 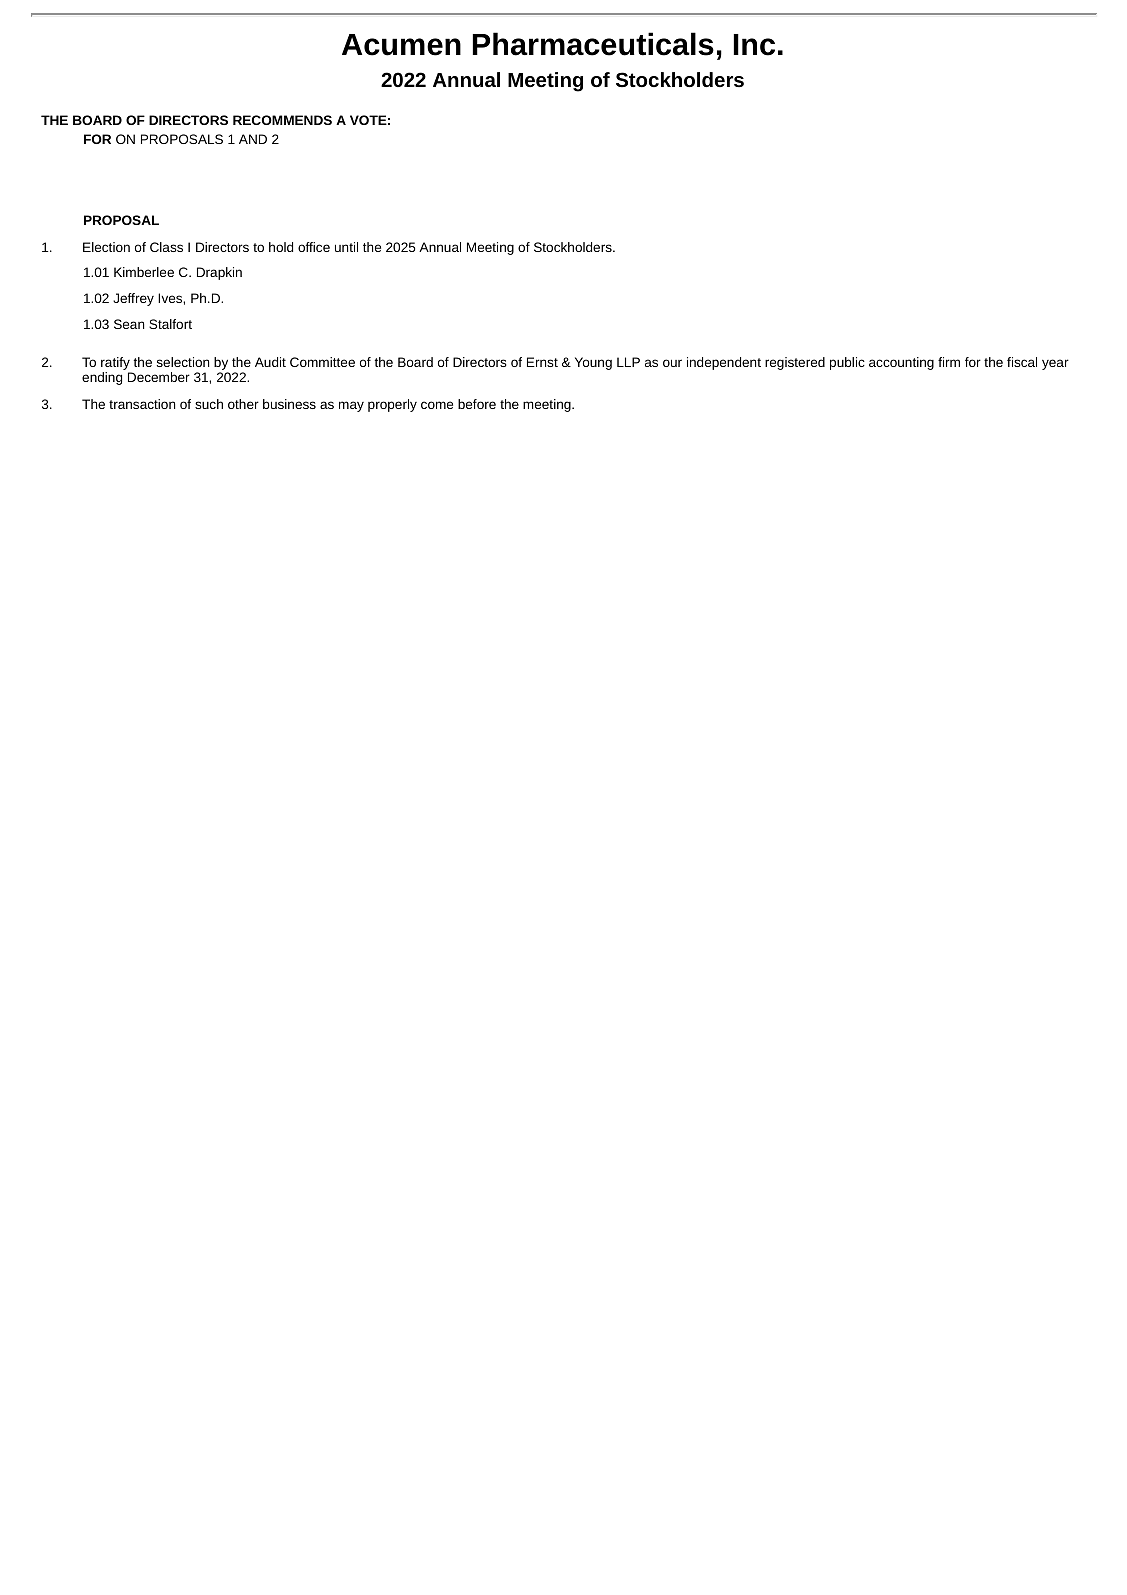 What do you see at coordinates (314, 247) in the screenshot?
I see `office` at bounding box center [314, 247].
